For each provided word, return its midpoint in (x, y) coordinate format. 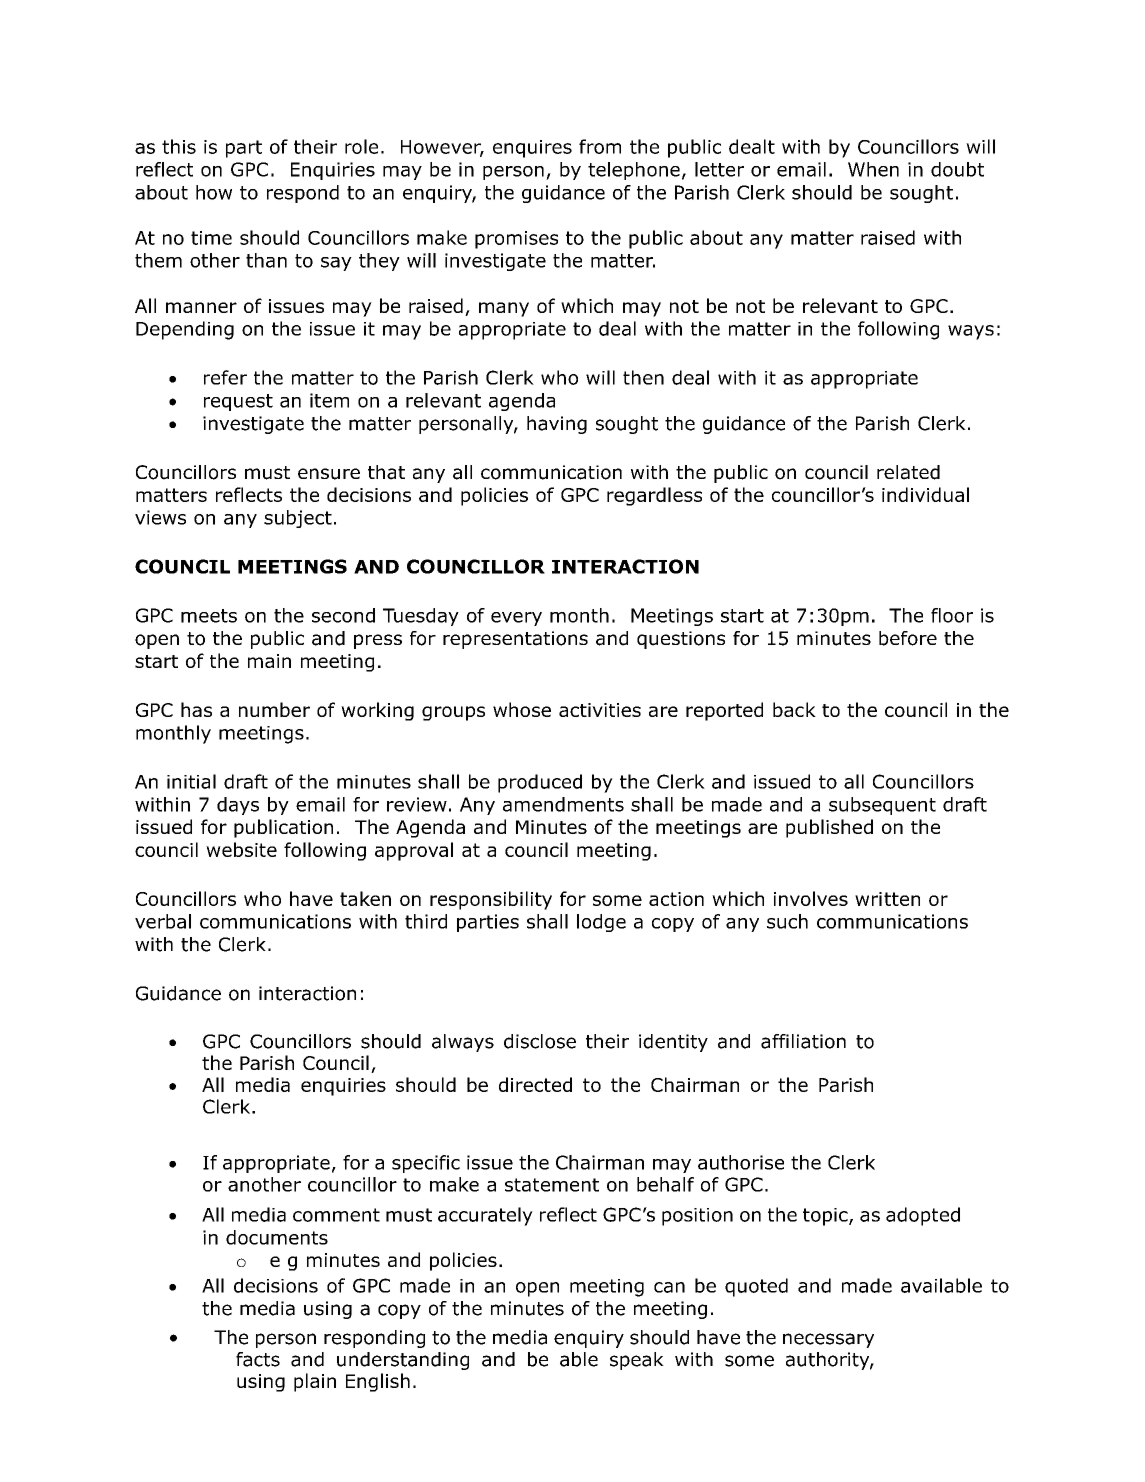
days (238, 806)
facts (258, 1359)
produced (540, 783)
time (211, 238)
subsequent (882, 806)
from (600, 146)
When (873, 169)
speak (637, 1361)
